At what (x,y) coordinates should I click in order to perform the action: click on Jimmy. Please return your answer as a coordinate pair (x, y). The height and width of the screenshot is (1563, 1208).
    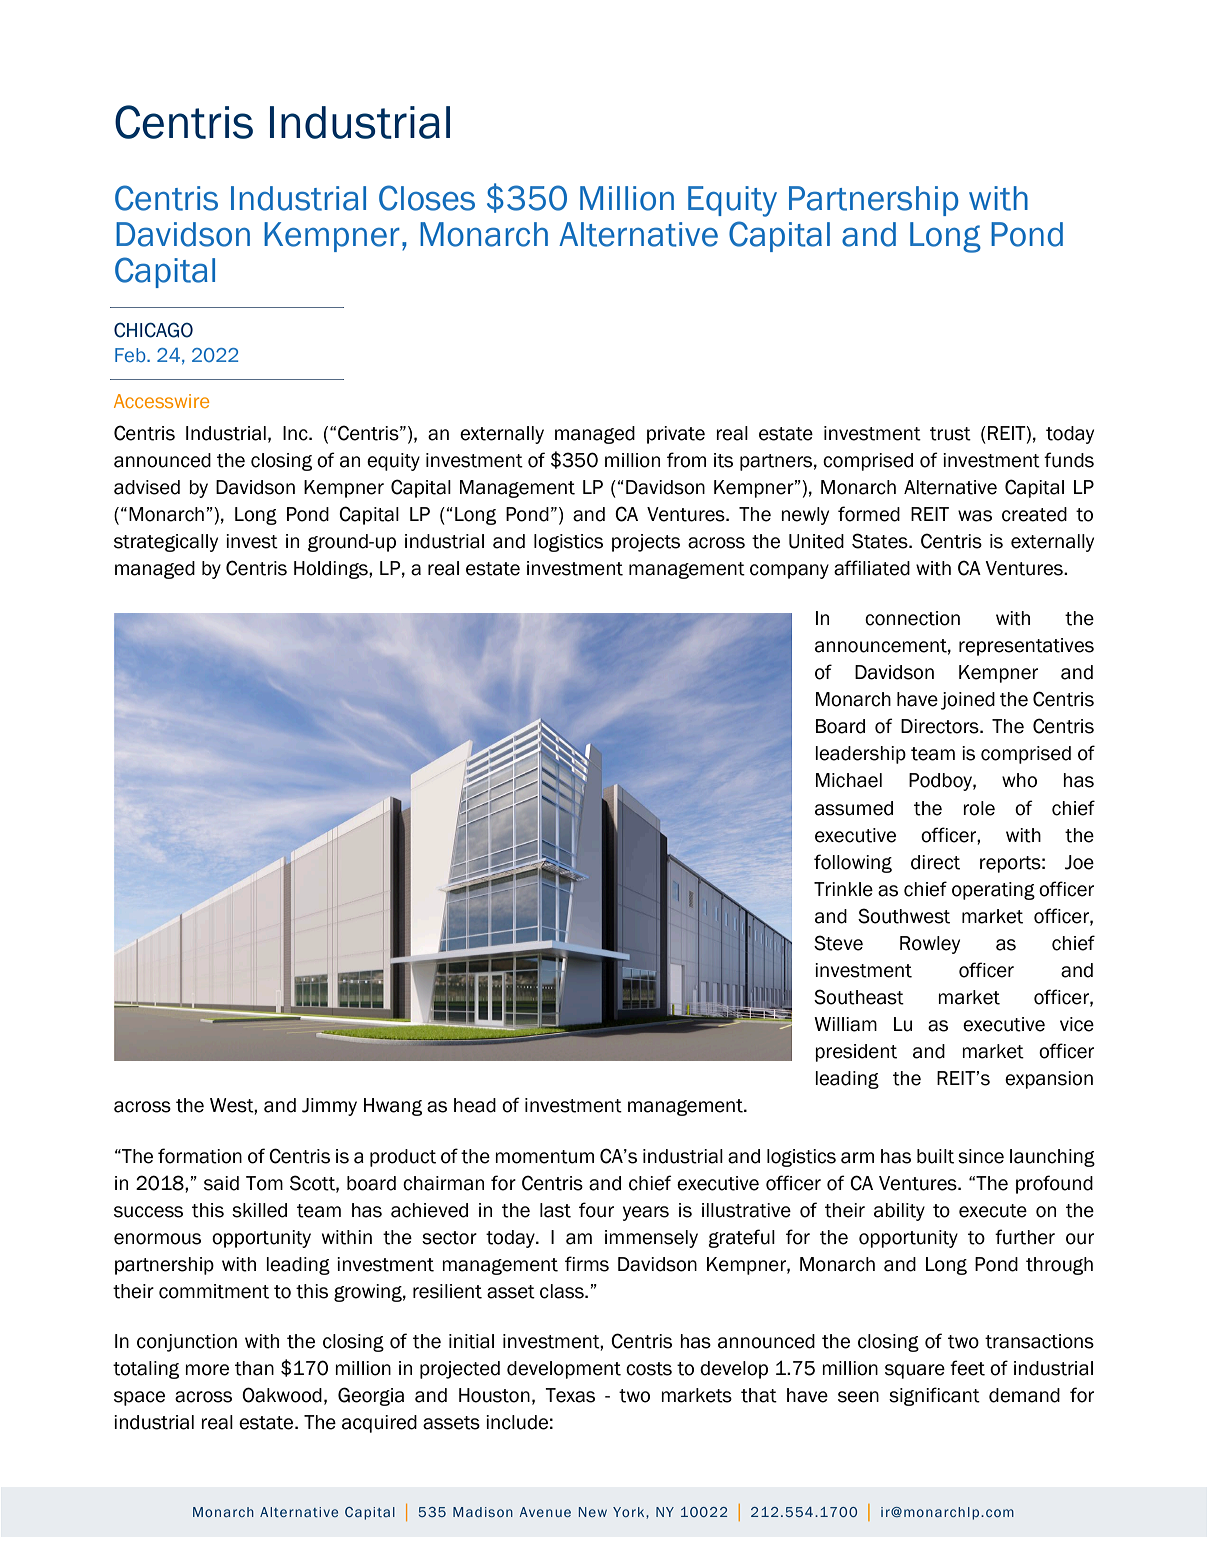
    Looking at the image, I should click on (329, 1107).
